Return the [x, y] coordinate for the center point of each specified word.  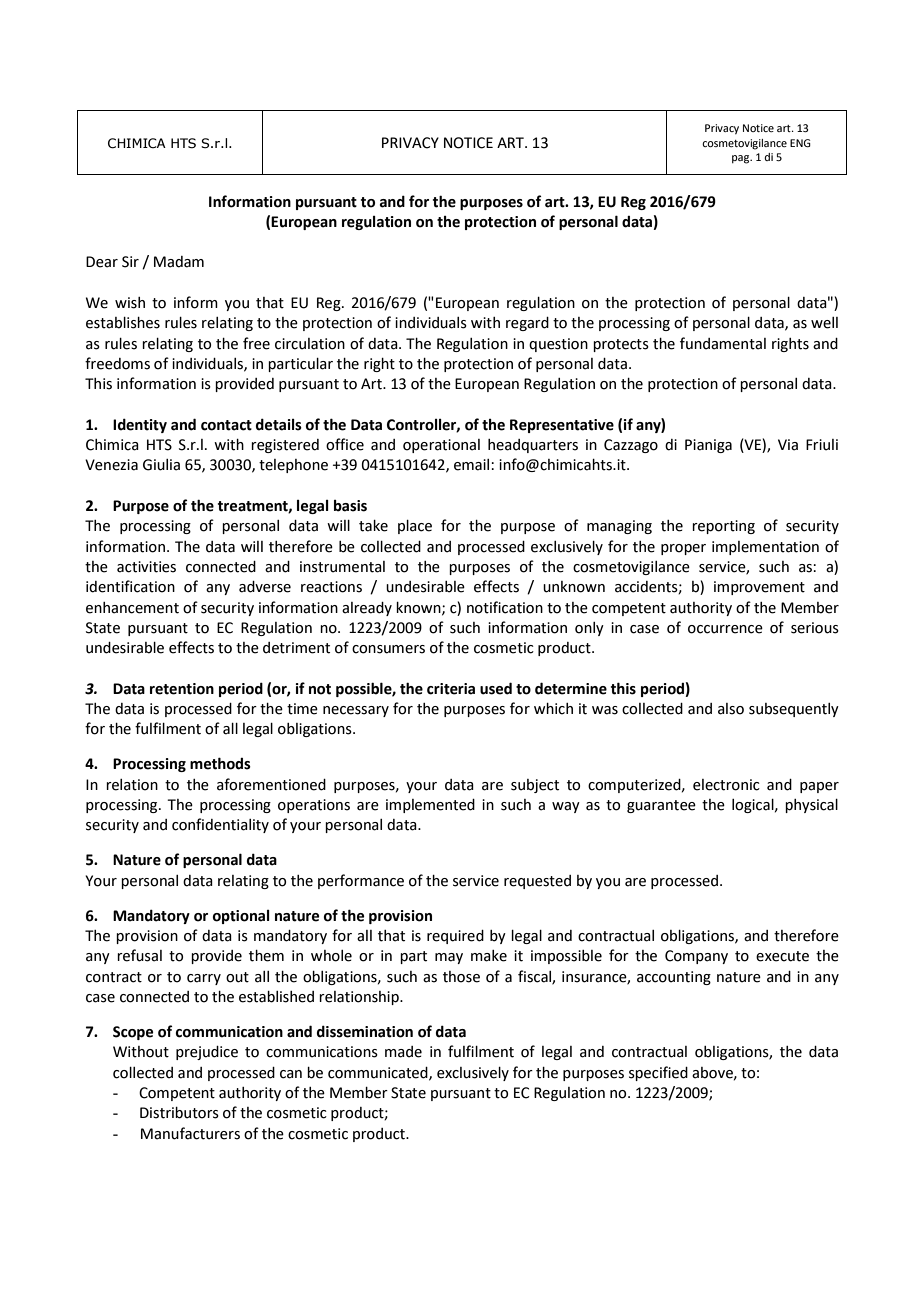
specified [658, 1073]
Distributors [179, 1113]
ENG [800, 143]
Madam [179, 262]
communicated [379, 1073]
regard [527, 324]
